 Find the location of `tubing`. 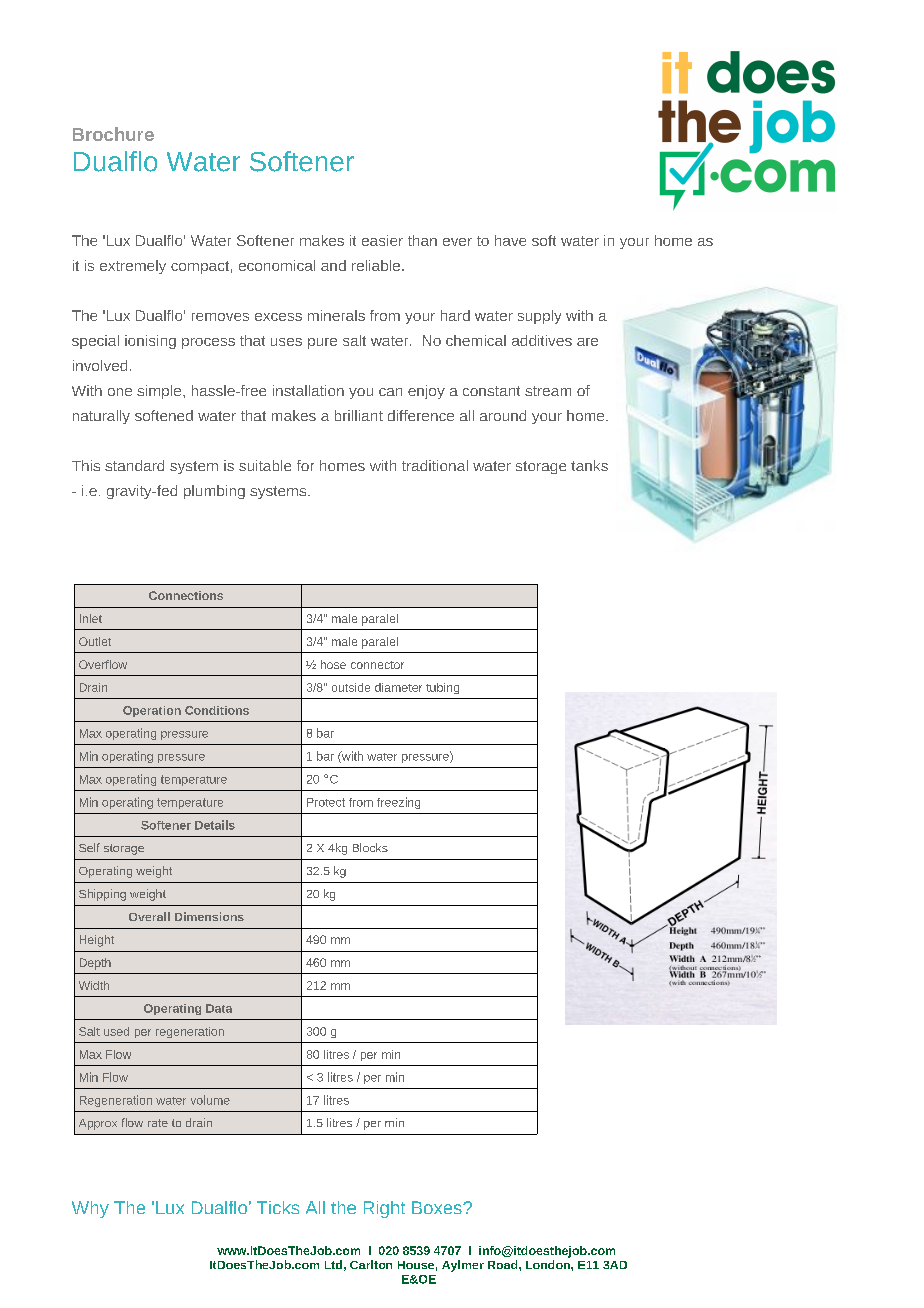

tubing is located at coordinates (442, 688).
